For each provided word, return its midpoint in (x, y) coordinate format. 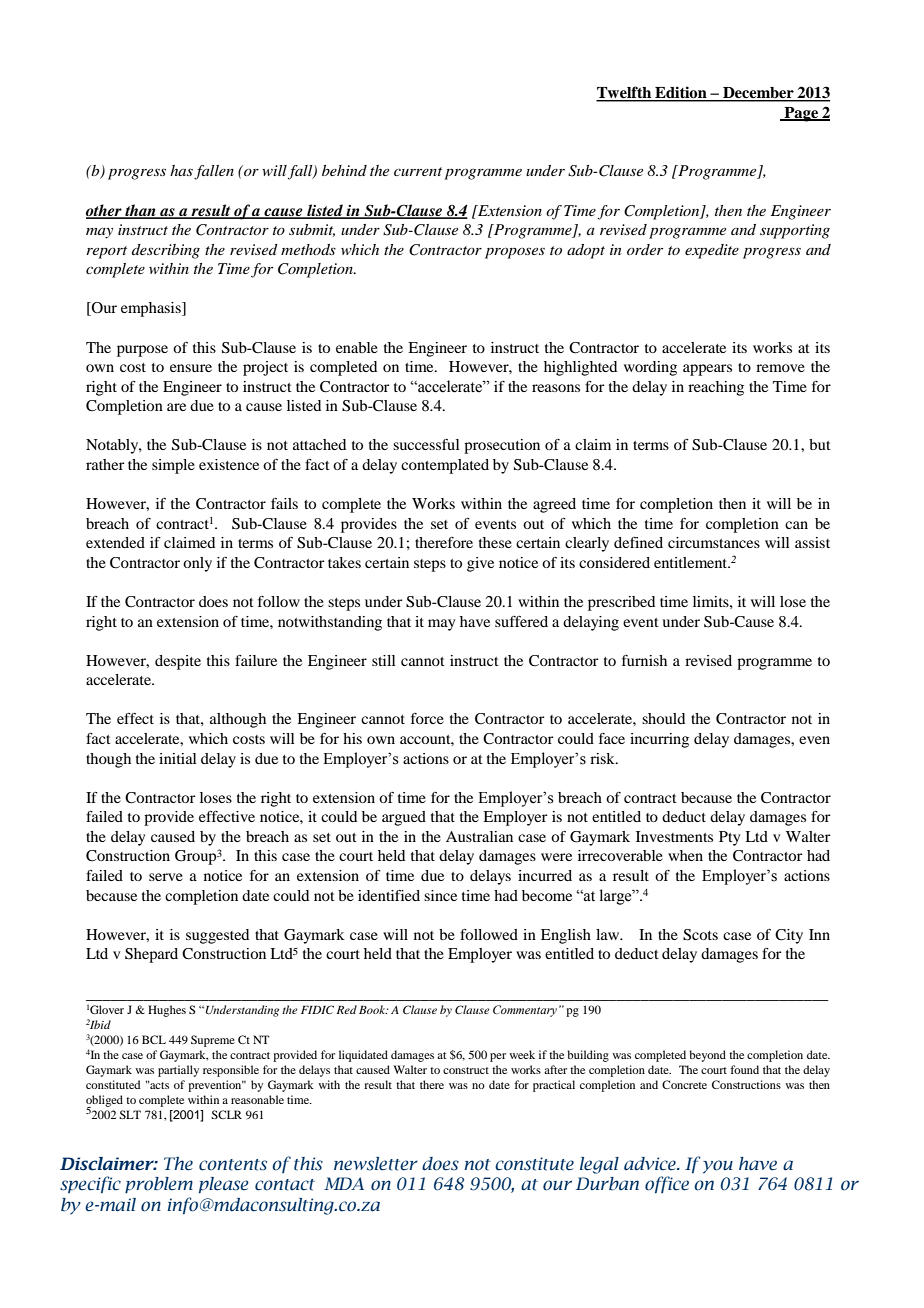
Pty (729, 838)
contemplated (445, 466)
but (820, 444)
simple (173, 466)
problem (159, 1185)
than (140, 211)
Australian (479, 836)
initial (178, 758)
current (418, 171)
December (758, 94)
